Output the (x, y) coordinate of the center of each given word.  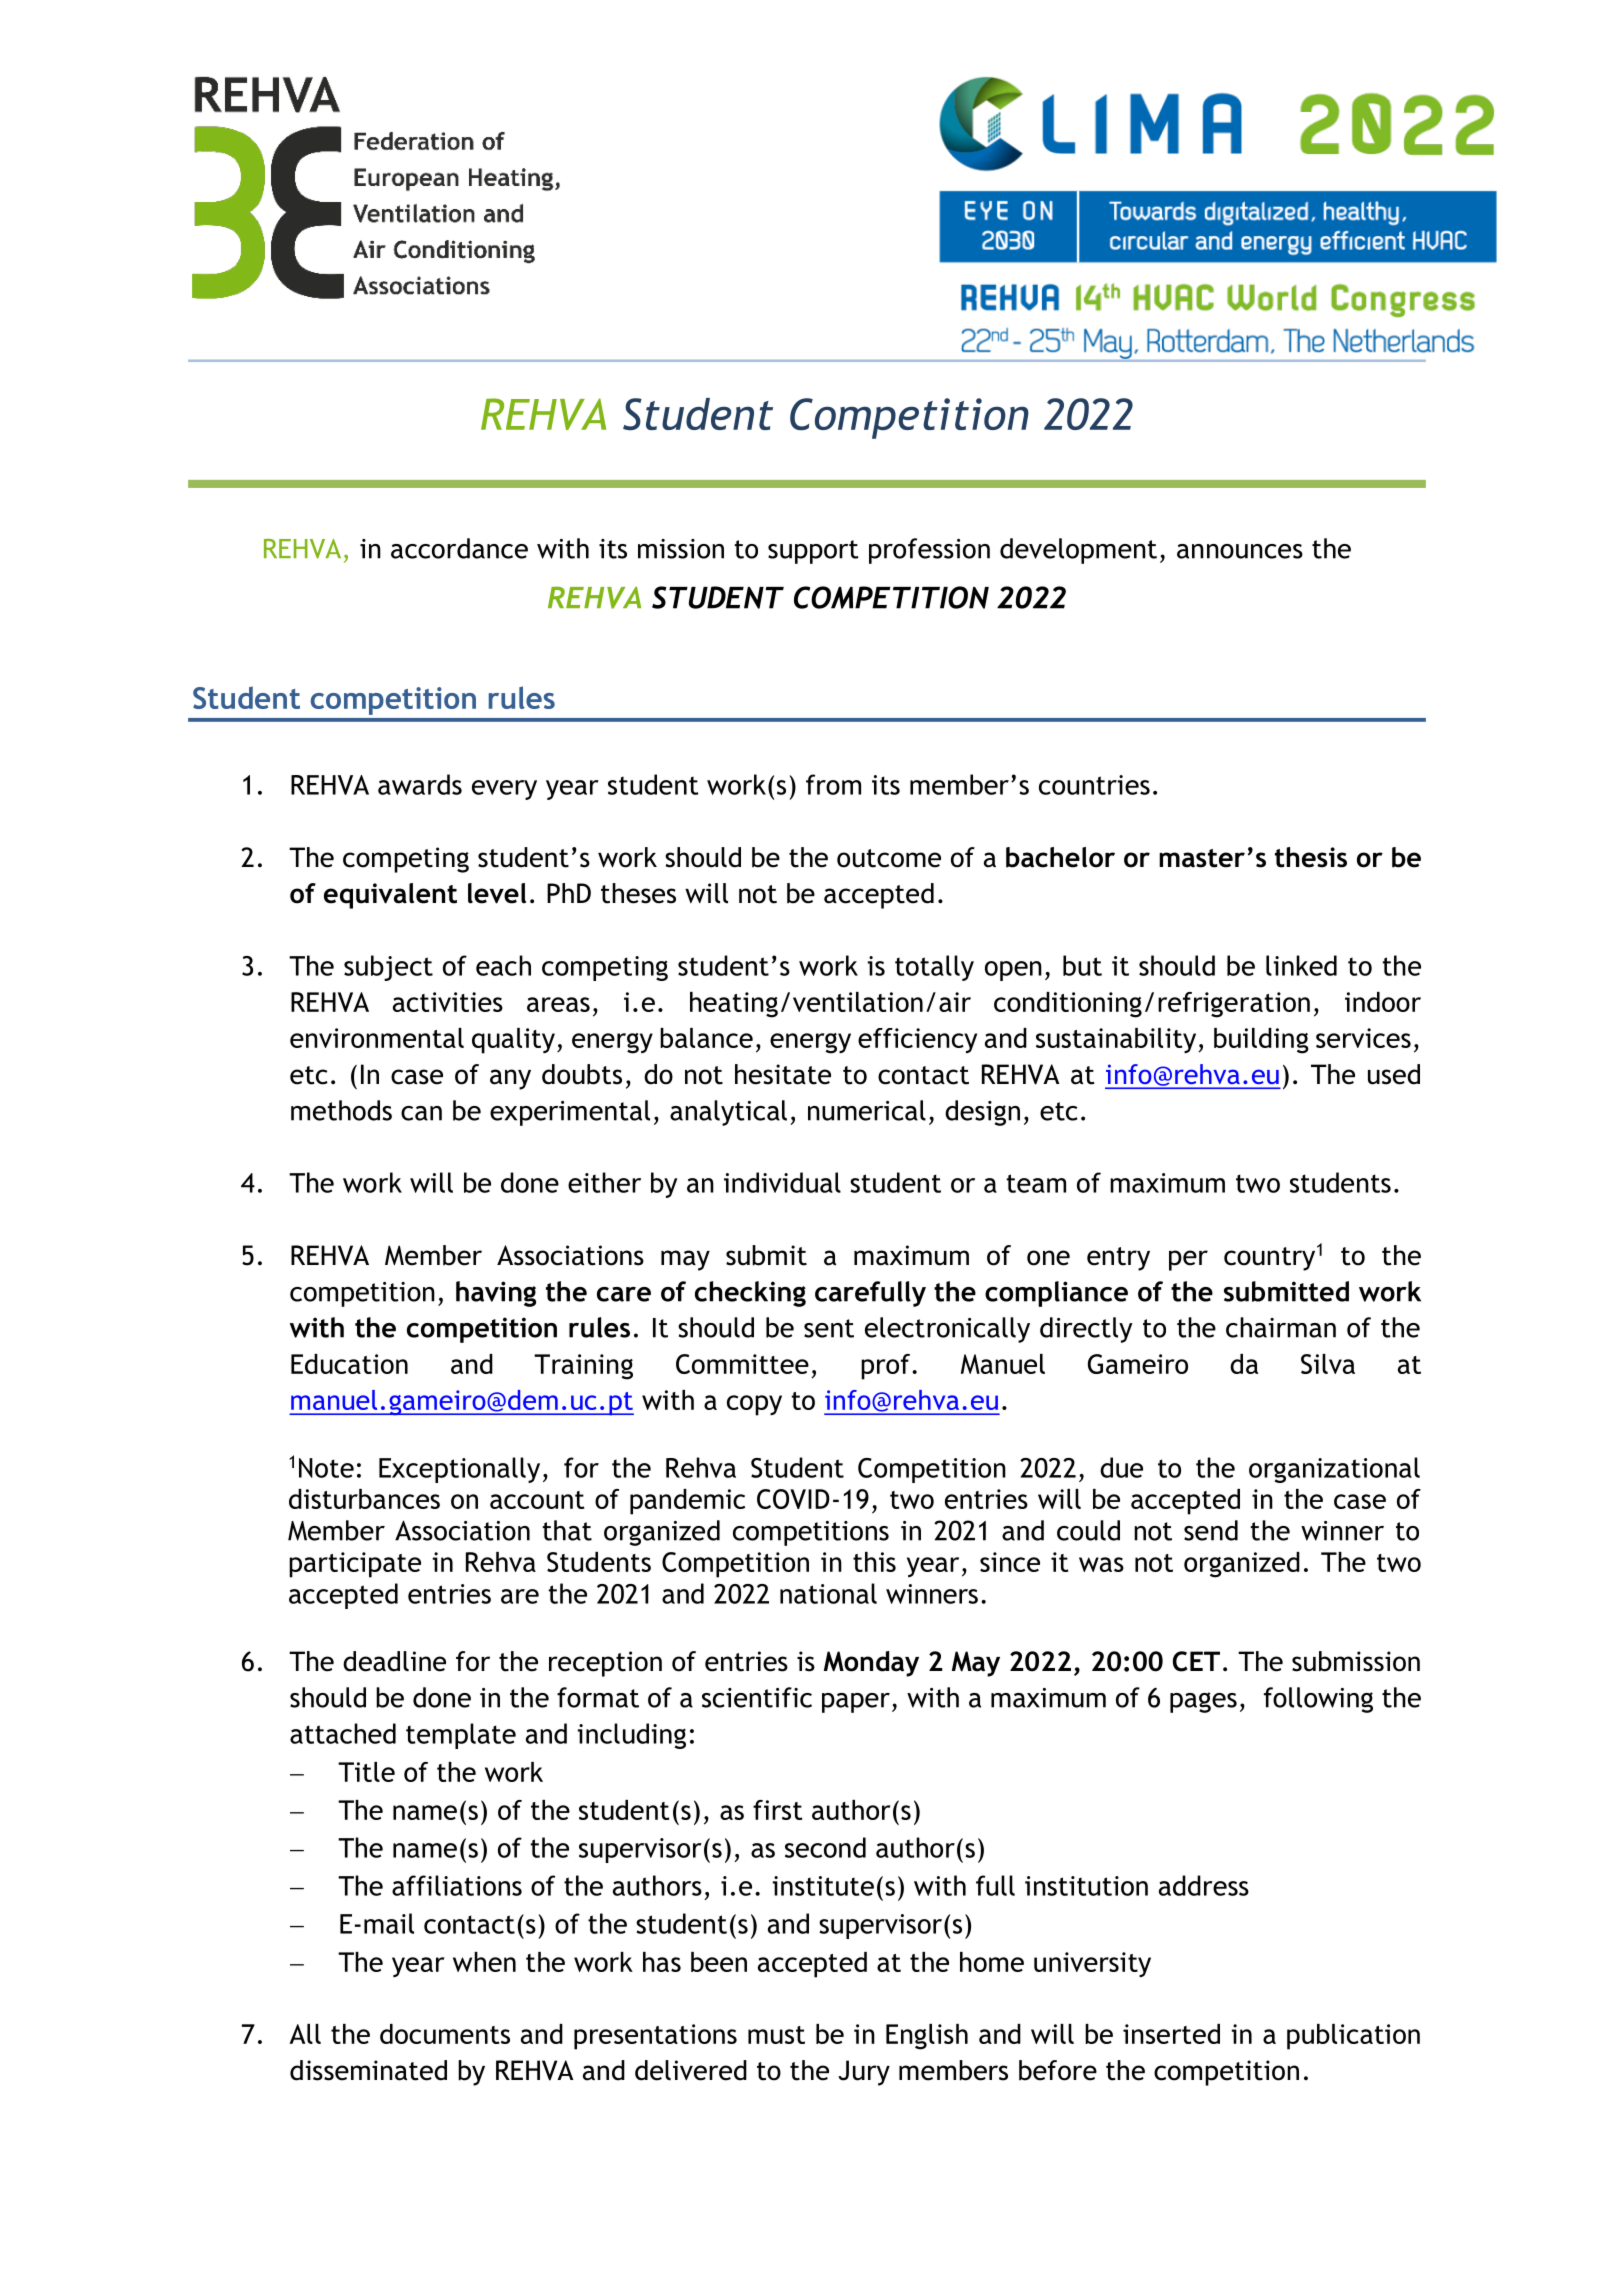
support (813, 552)
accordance (459, 548)
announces (1240, 551)
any (510, 1079)
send (1211, 1530)
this (874, 1562)
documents (445, 2034)
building (1261, 1041)
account (537, 1500)
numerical (867, 1110)
